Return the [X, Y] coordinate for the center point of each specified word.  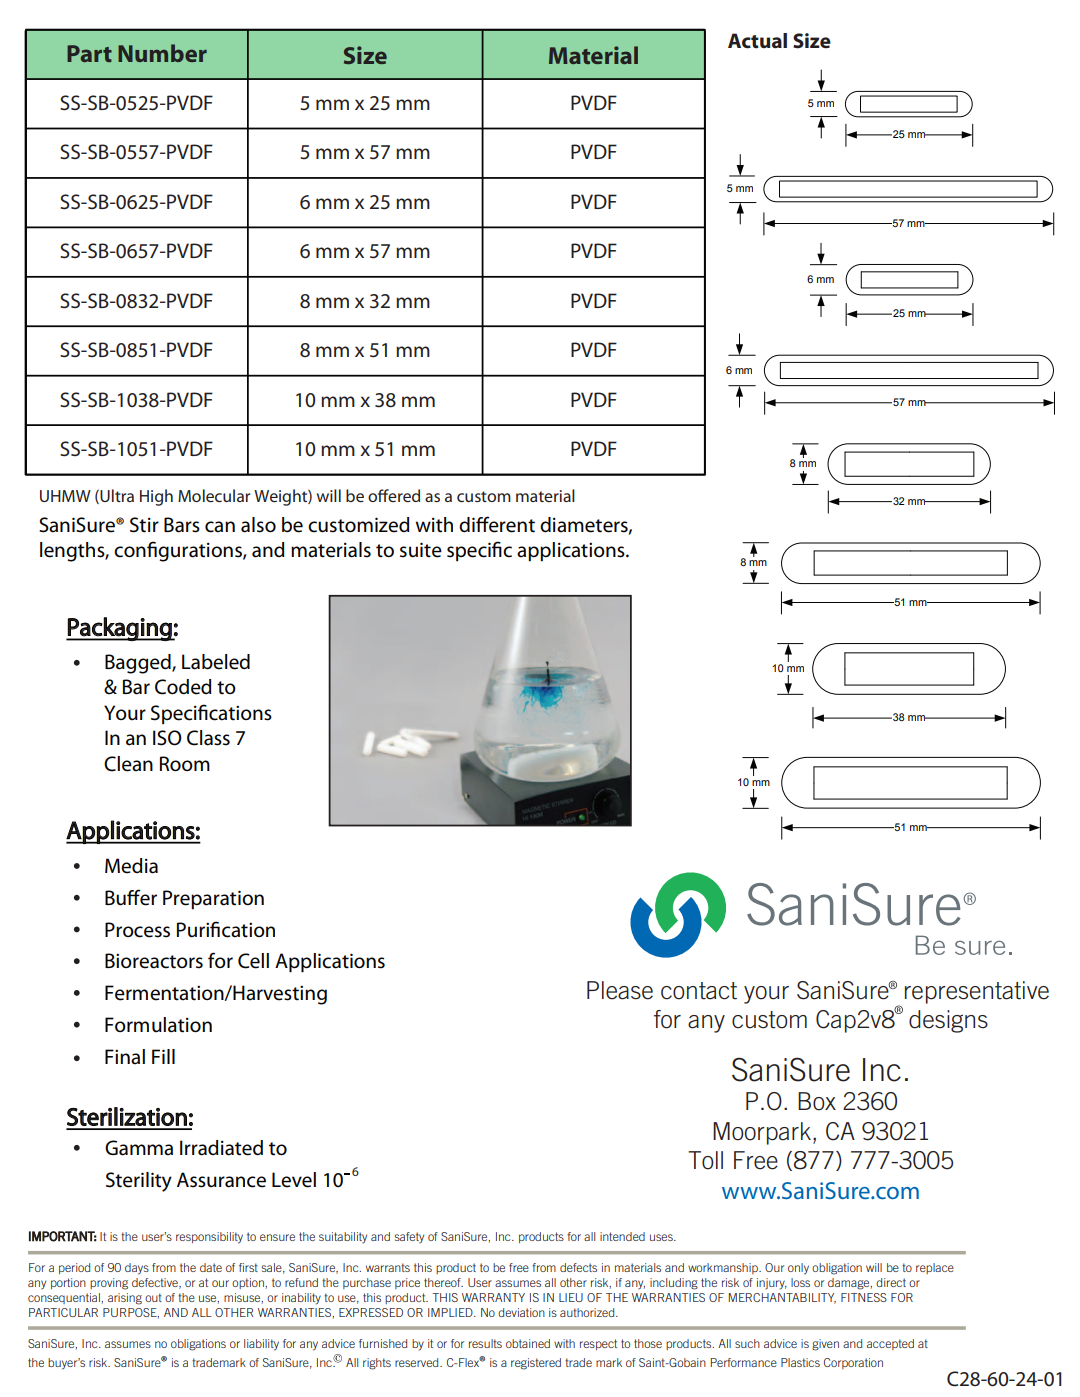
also [258, 525]
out [153, 1297]
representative [977, 992]
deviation [521, 1312]
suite [421, 550]
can [220, 527]
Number [162, 53]
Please [620, 990]
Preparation [213, 900]
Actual [757, 41]
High [156, 497]
